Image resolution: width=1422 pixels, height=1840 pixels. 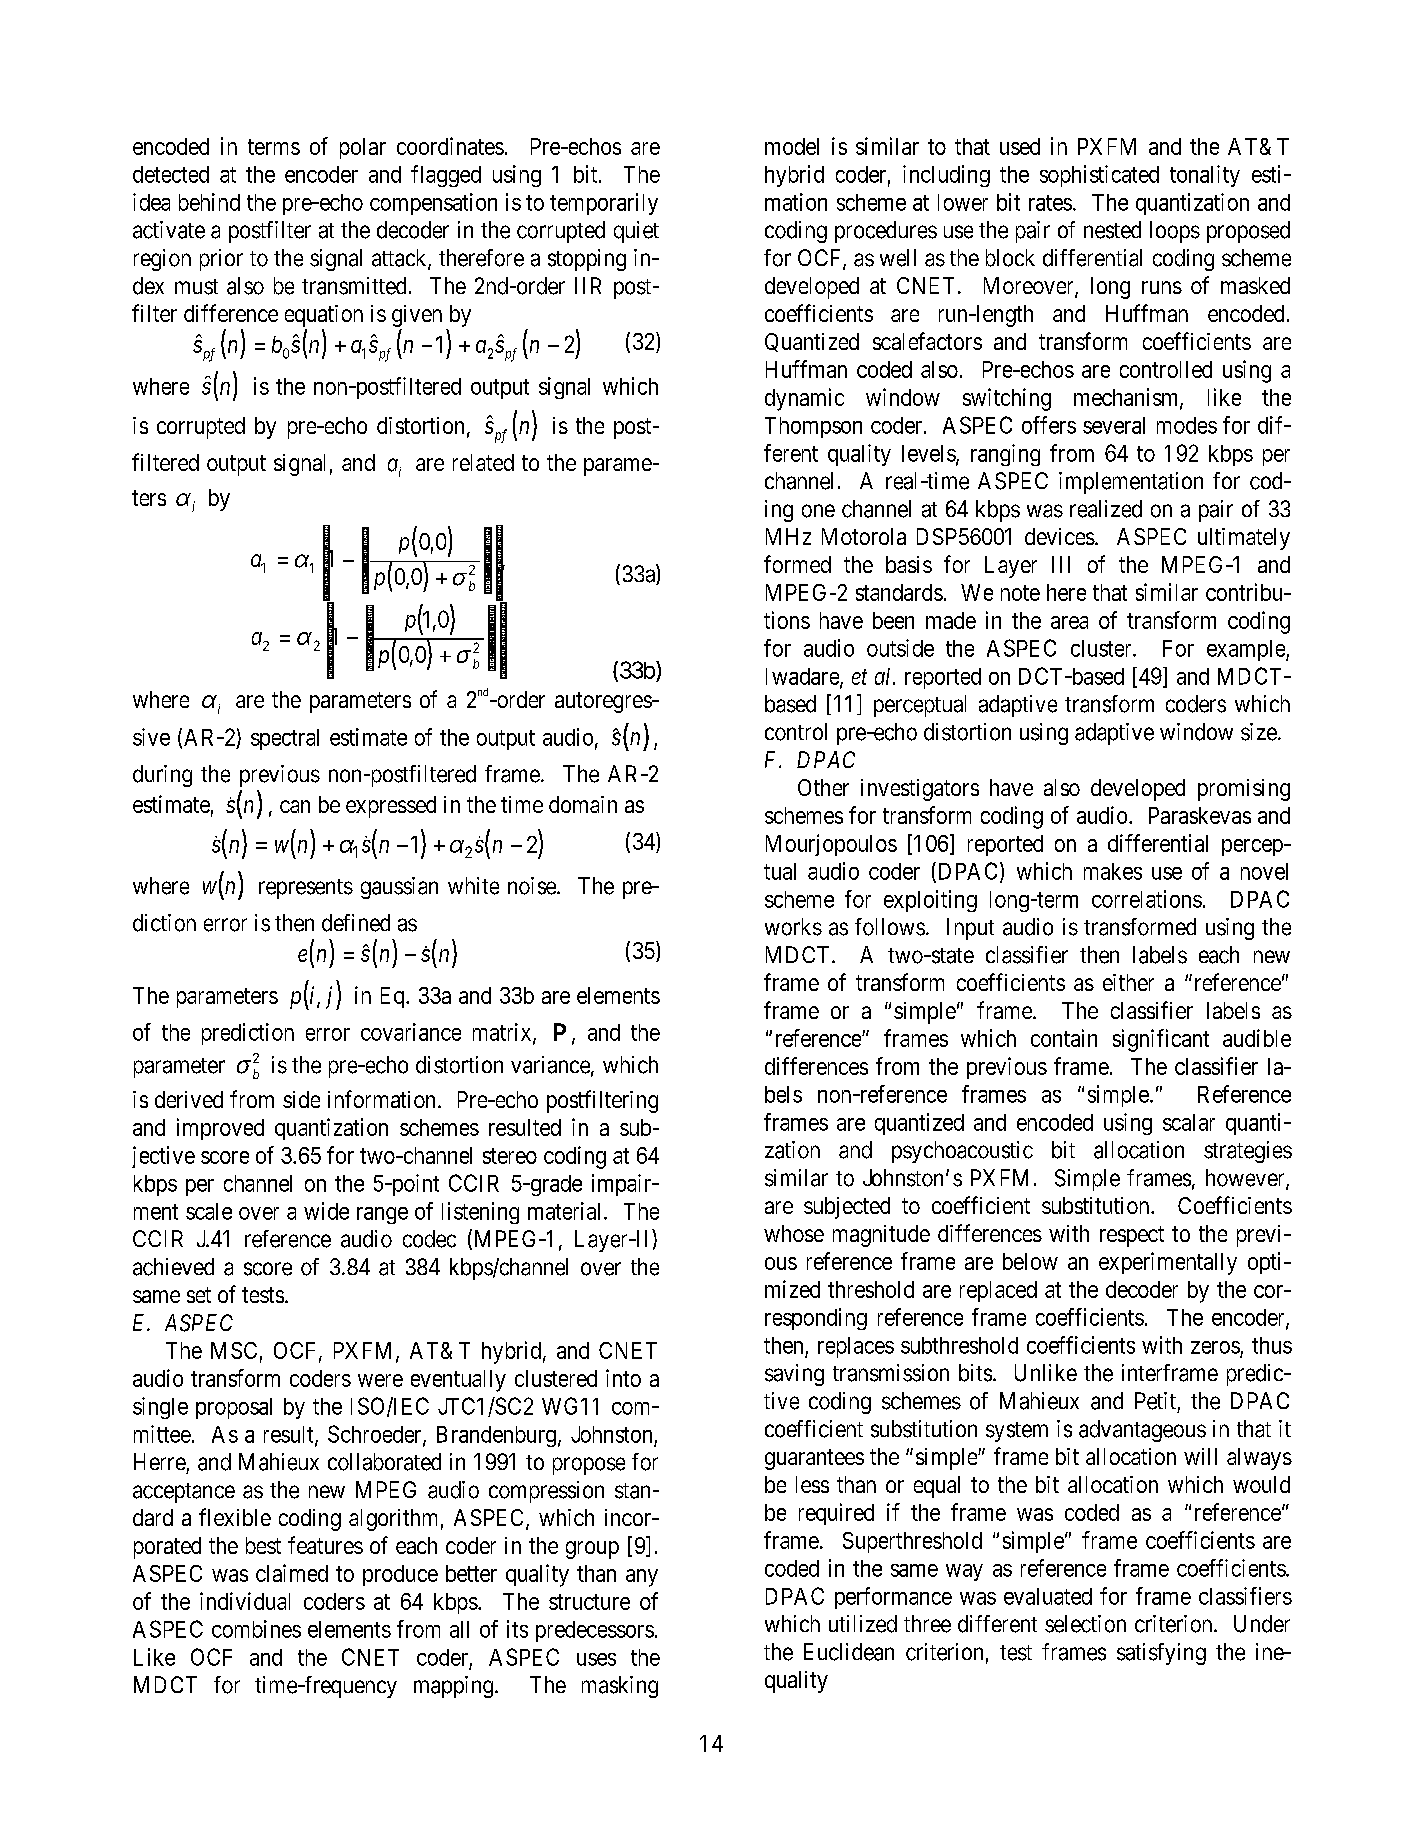 I want to click on behind, so click(x=209, y=202).
